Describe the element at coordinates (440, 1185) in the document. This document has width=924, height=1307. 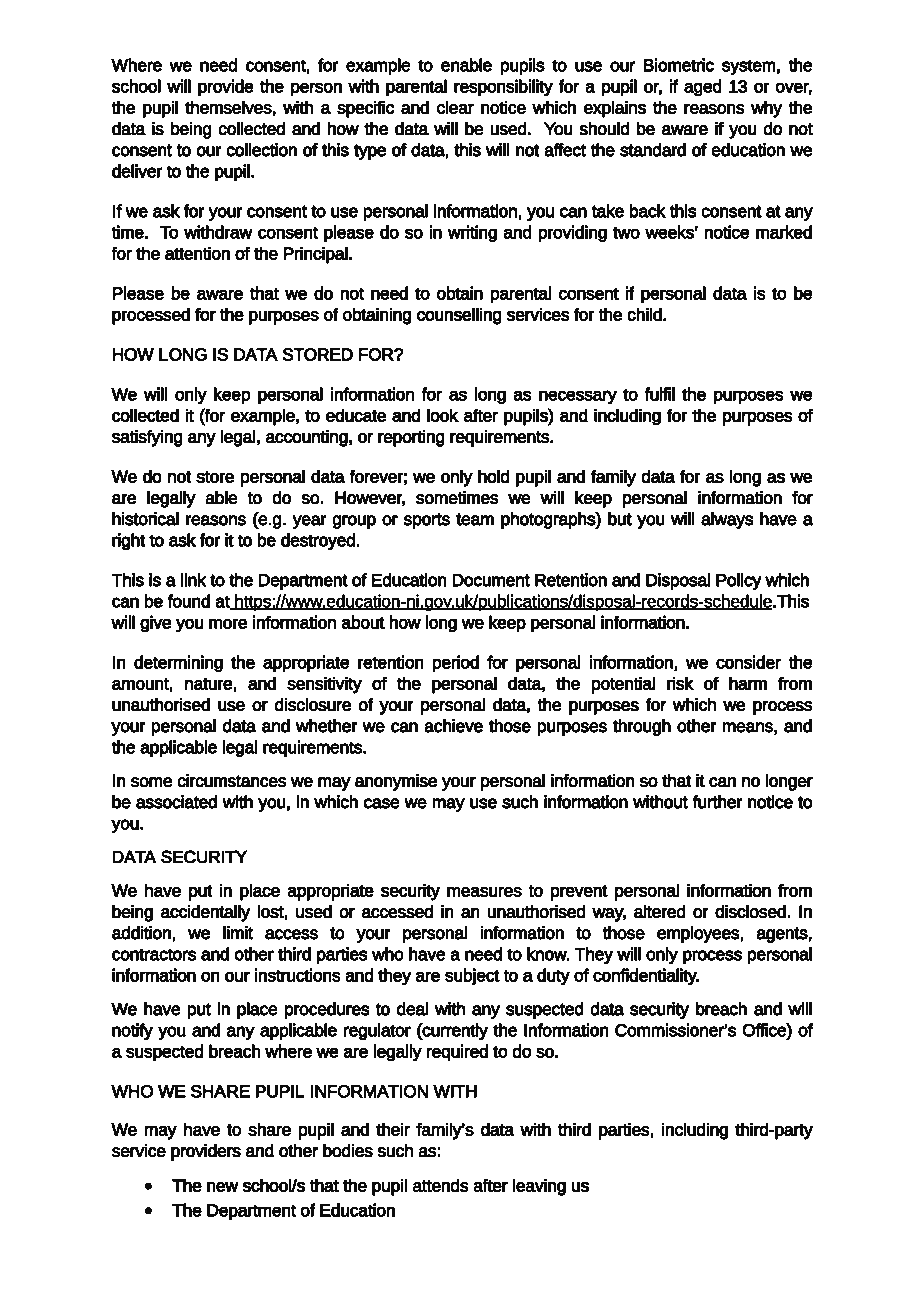
I see `attends` at that location.
